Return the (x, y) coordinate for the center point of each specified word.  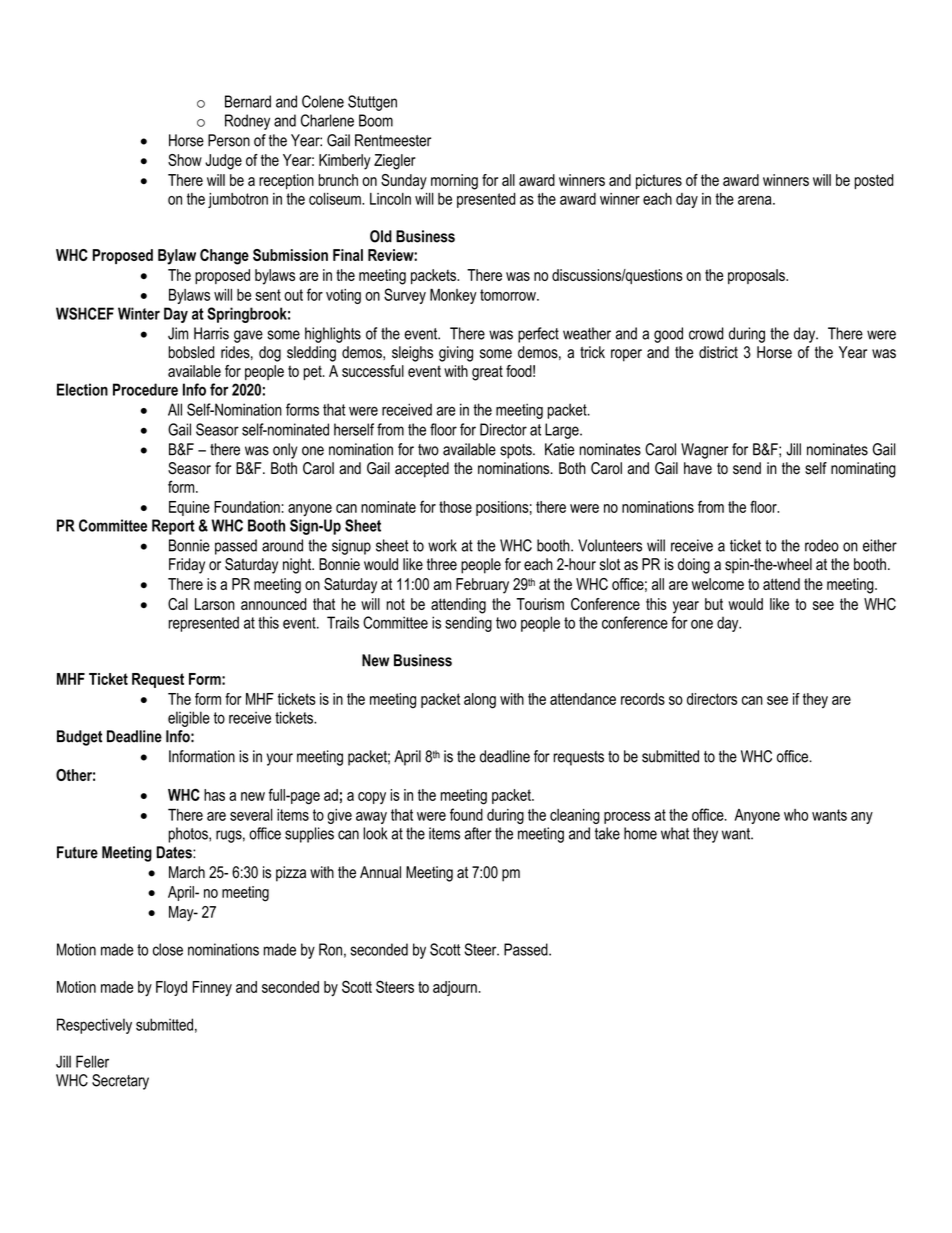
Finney (212, 989)
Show (185, 160)
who (796, 815)
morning (454, 182)
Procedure (145, 389)
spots (517, 451)
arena (756, 200)
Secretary (120, 1082)
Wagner (704, 451)
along (480, 701)
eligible (189, 719)
